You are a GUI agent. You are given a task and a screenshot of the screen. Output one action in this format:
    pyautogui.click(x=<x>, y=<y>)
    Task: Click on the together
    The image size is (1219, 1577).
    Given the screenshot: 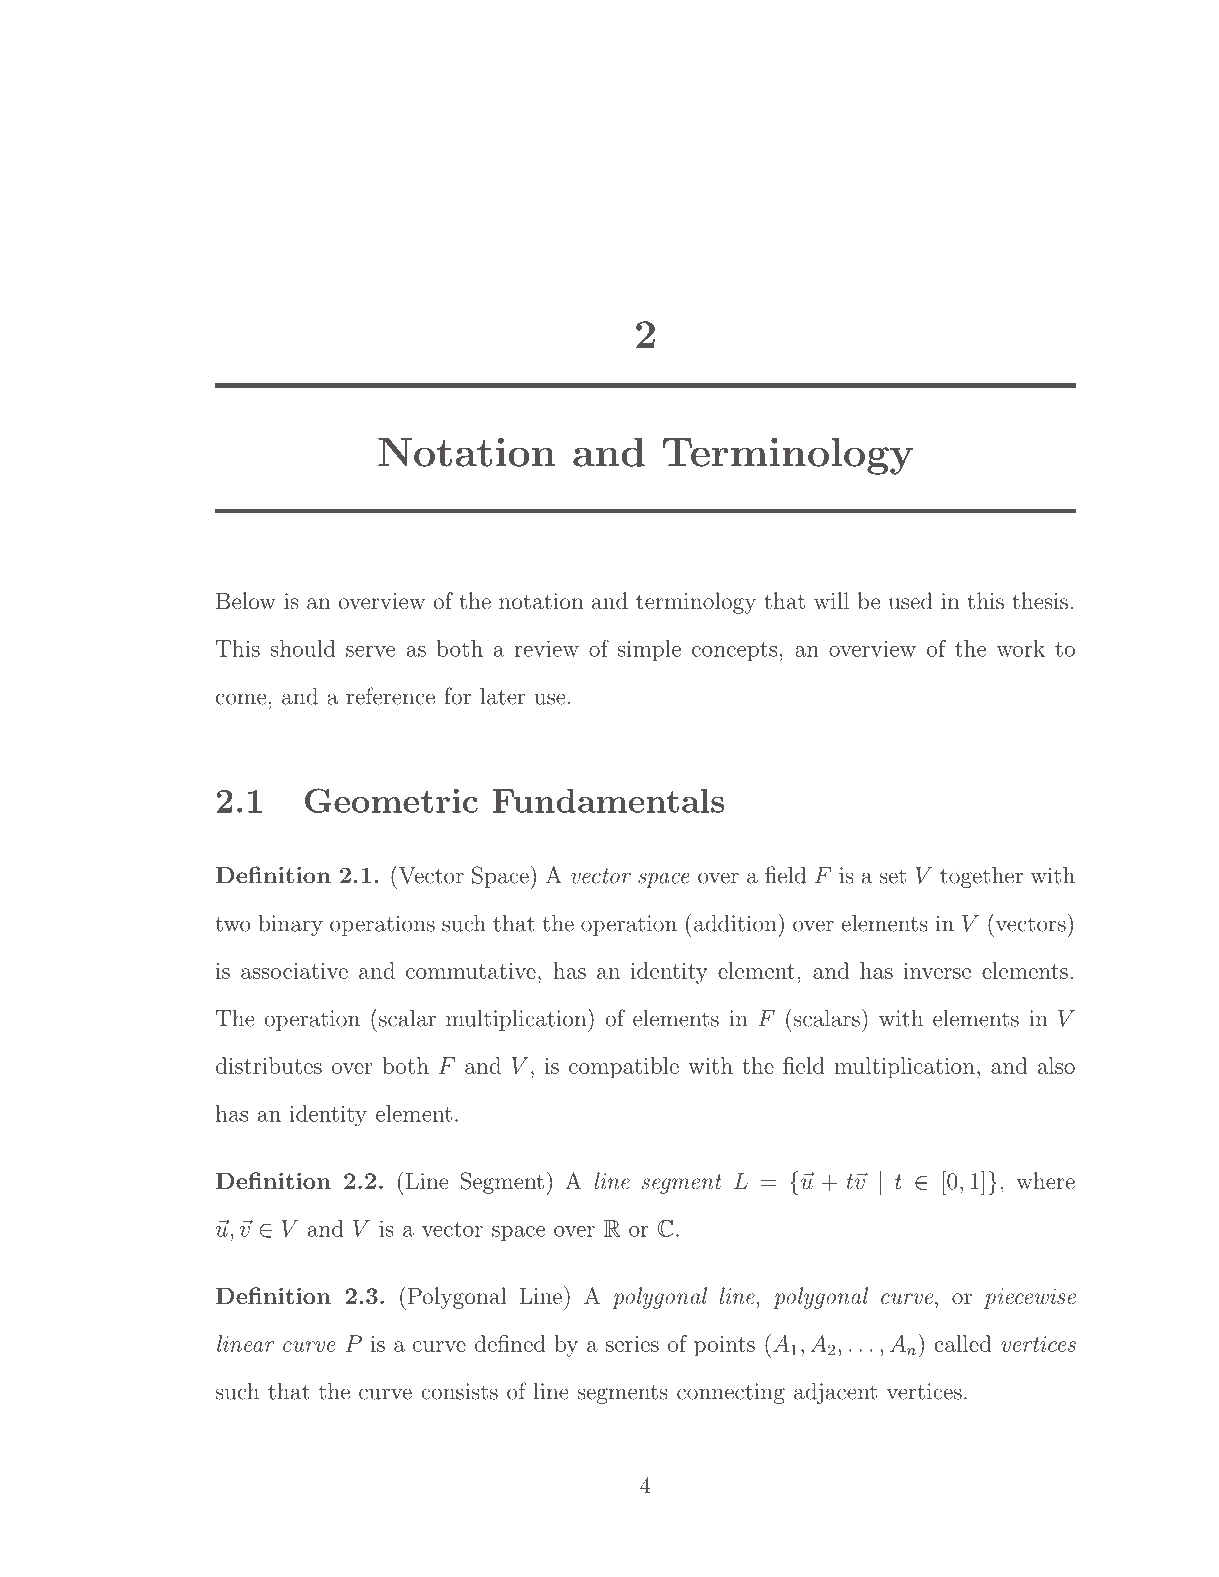 What is the action you would take?
    pyautogui.click(x=981, y=877)
